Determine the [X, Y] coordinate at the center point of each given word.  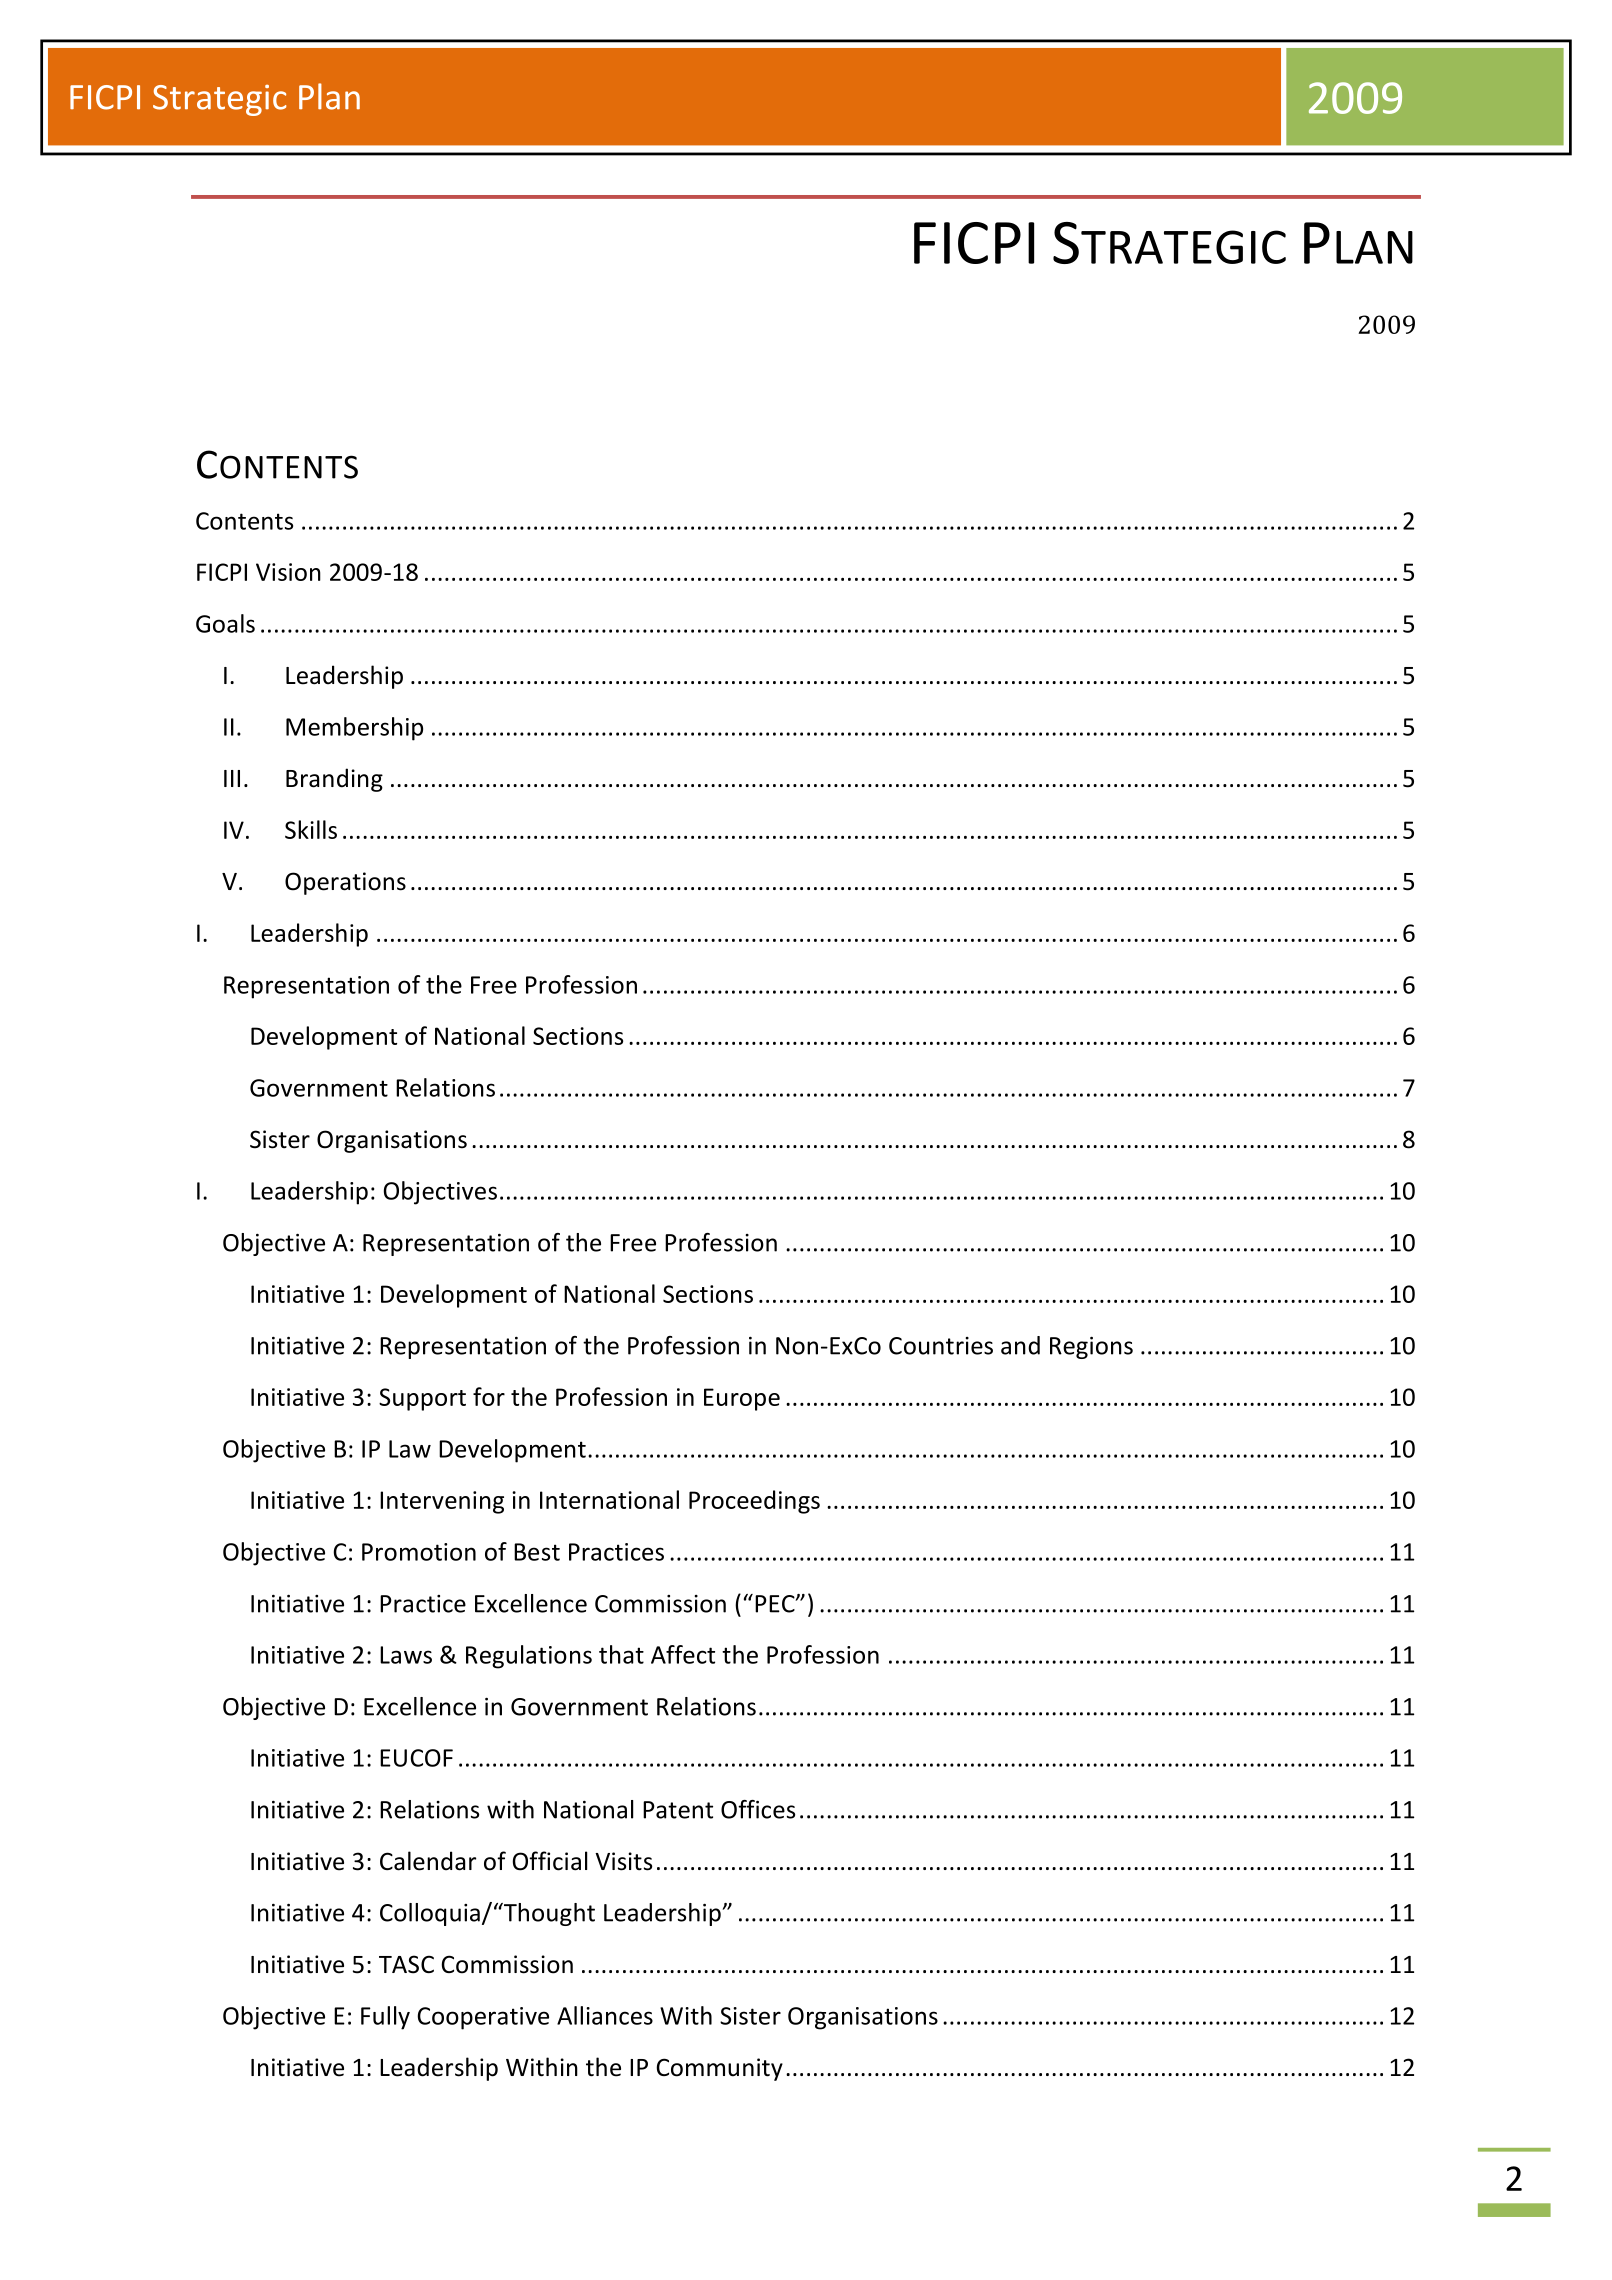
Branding [334, 780]
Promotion [419, 1552]
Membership [354, 729]
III [232, 778]
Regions [1091, 1348]
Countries [941, 1346]
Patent [678, 1810]
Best [537, 1552]
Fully [385, 2018]
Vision [288, 572]
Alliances [605, 2015]
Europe [742, 1399]
